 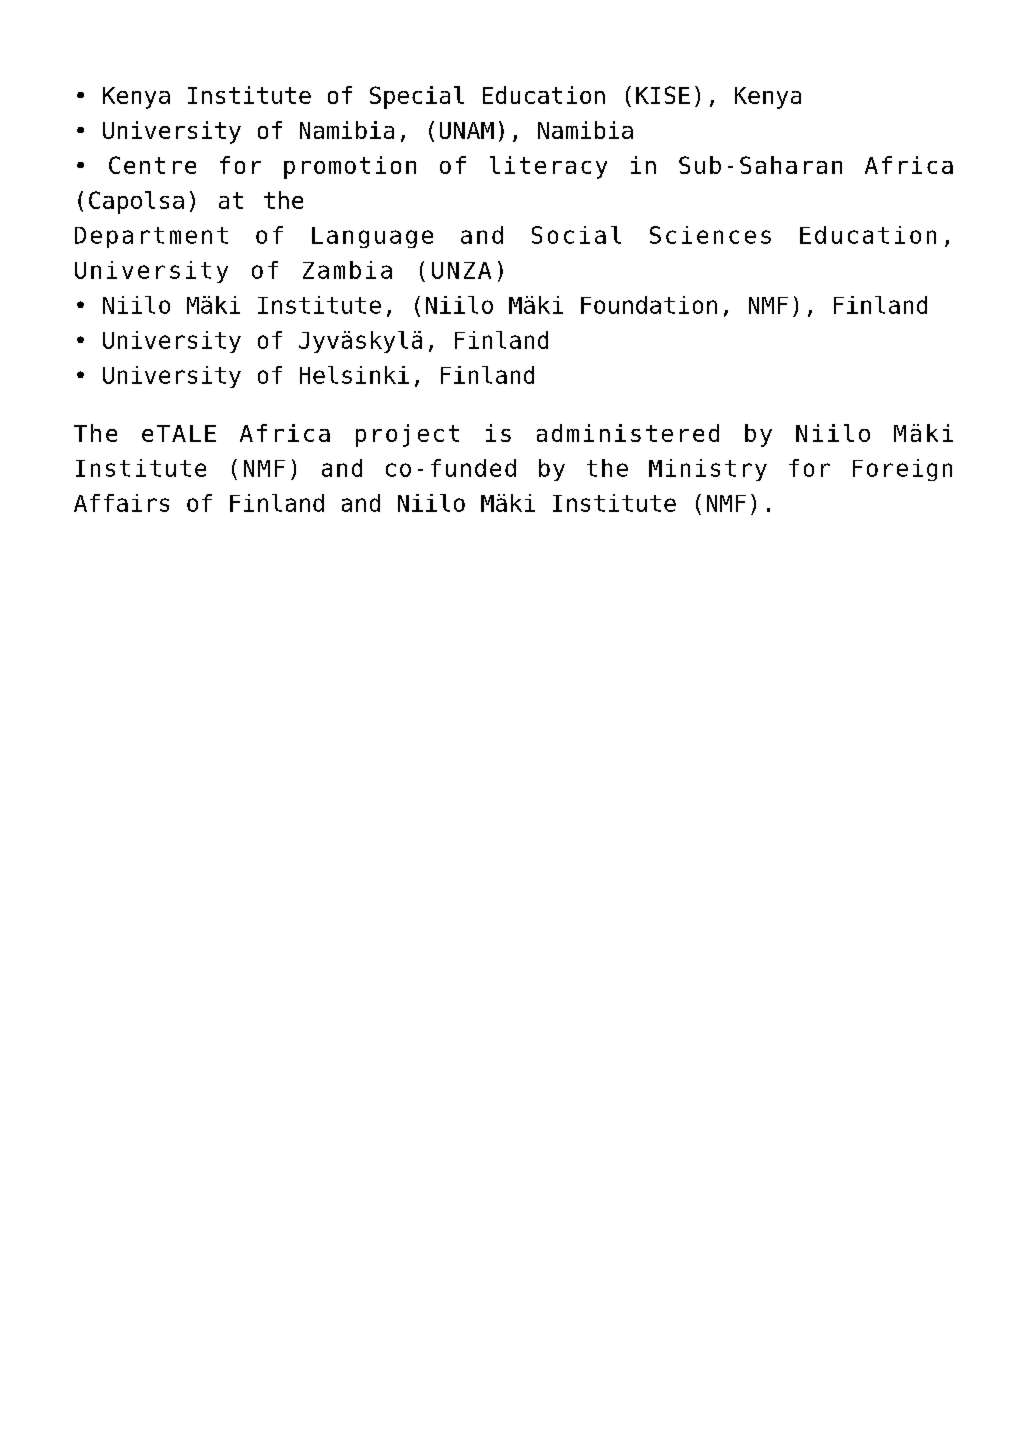 What do you see at coordinates (407, 435) in the image?
I see `project` at bounding box center [407, 435].
